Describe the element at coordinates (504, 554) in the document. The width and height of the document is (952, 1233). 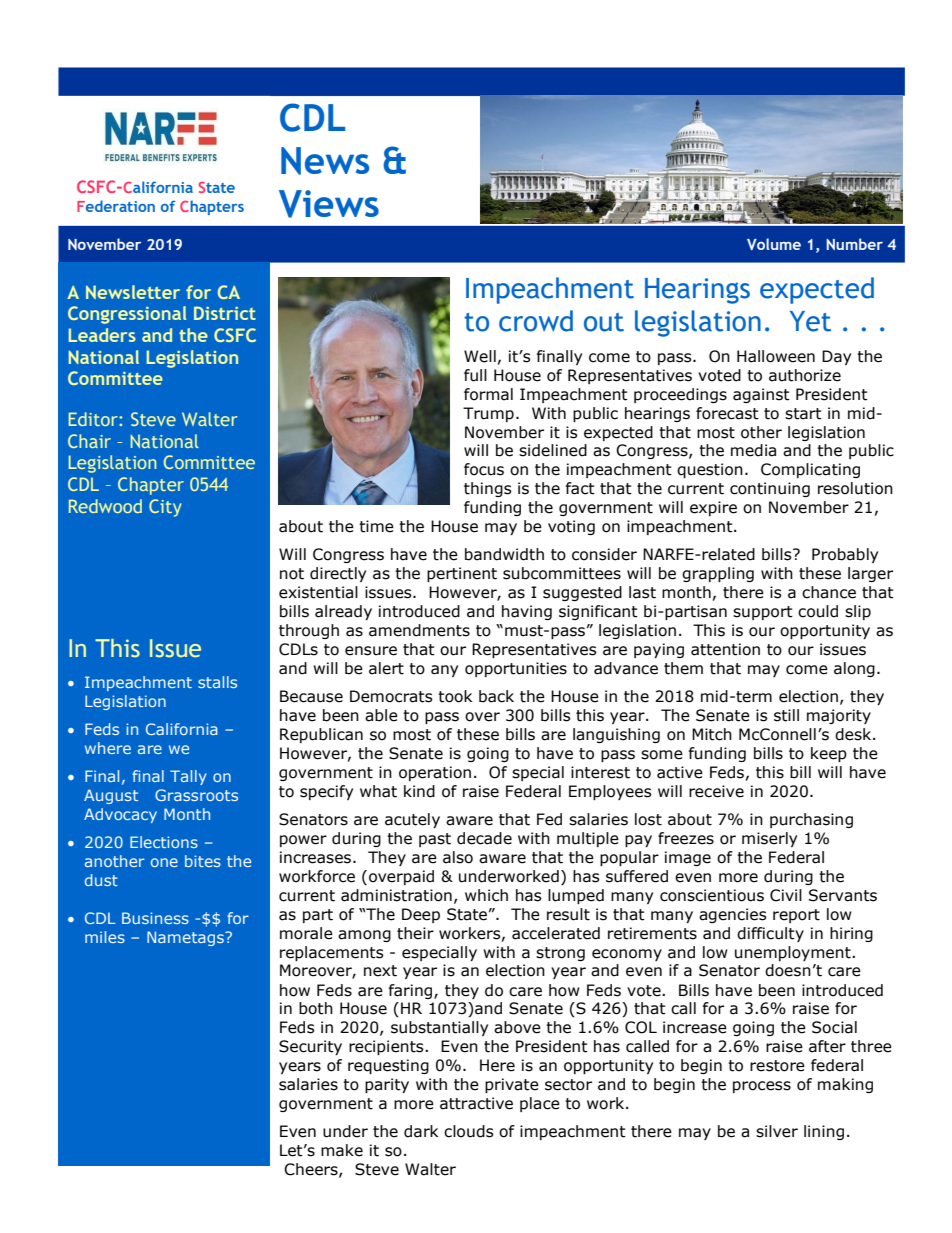
I see `bandwidth` at that location.
